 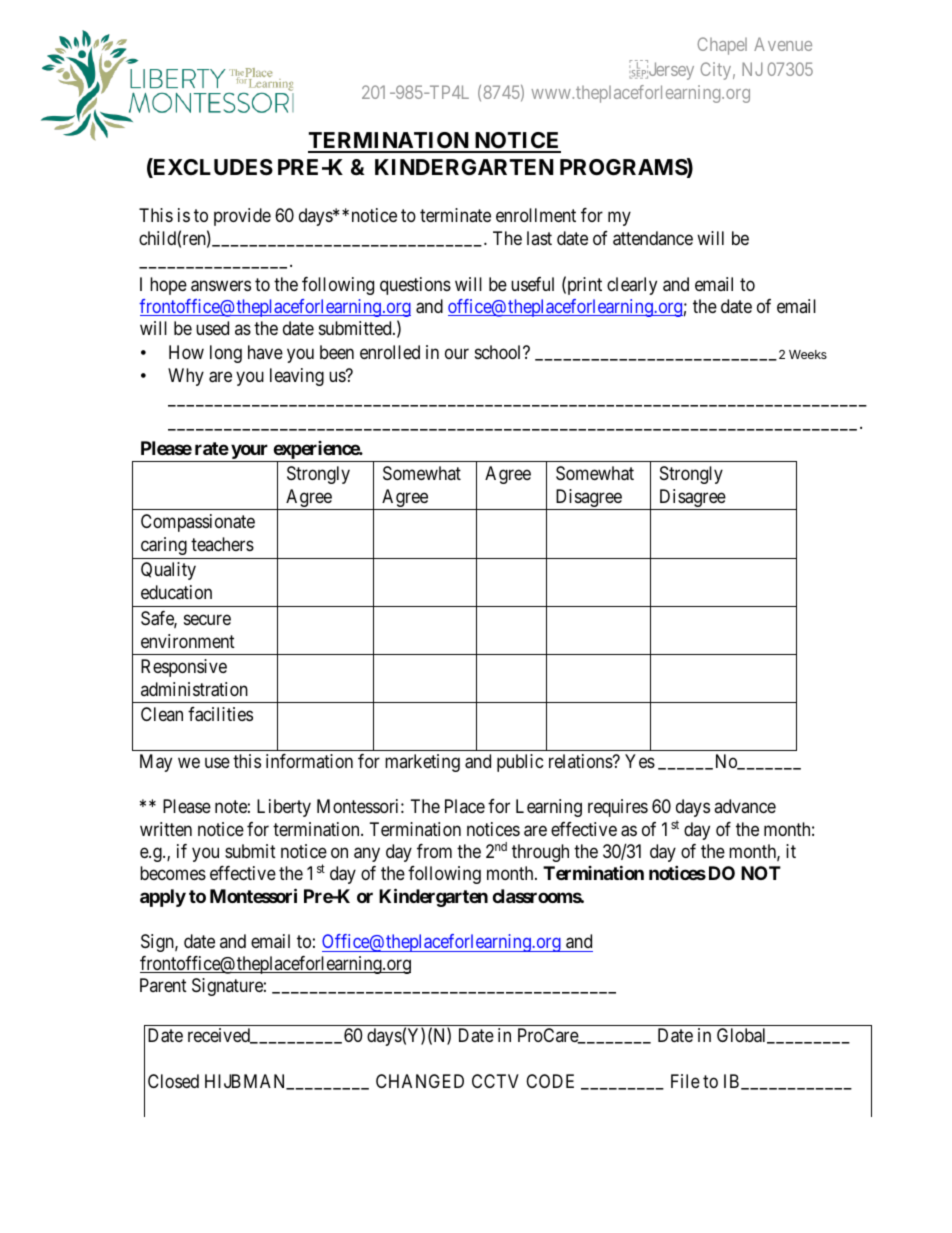 What do you see at coordinates (242, 217) in the screenshot?
I see `provide` at bounding box center [242, 217].
